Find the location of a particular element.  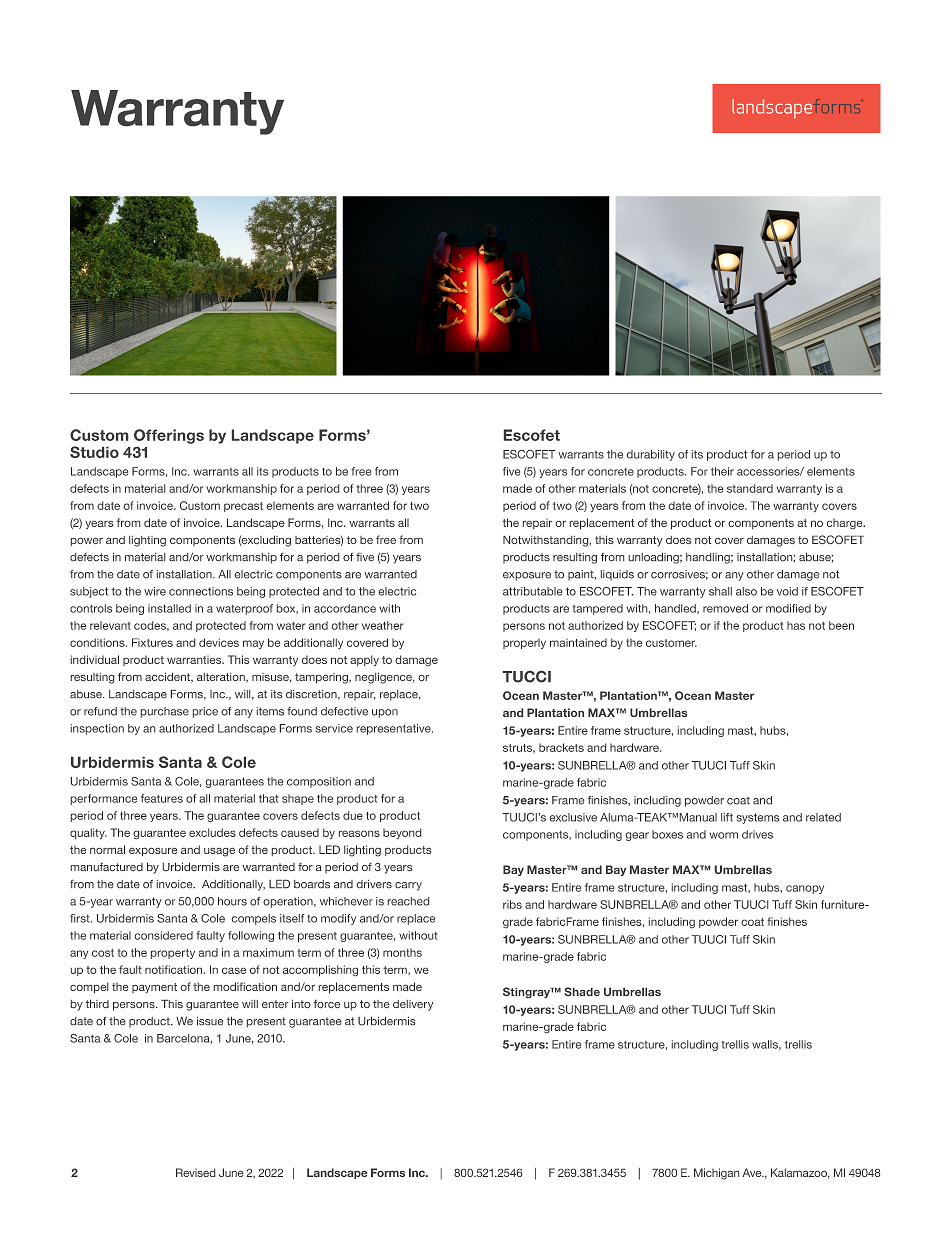

systems is located at coordinates (758, 818).
